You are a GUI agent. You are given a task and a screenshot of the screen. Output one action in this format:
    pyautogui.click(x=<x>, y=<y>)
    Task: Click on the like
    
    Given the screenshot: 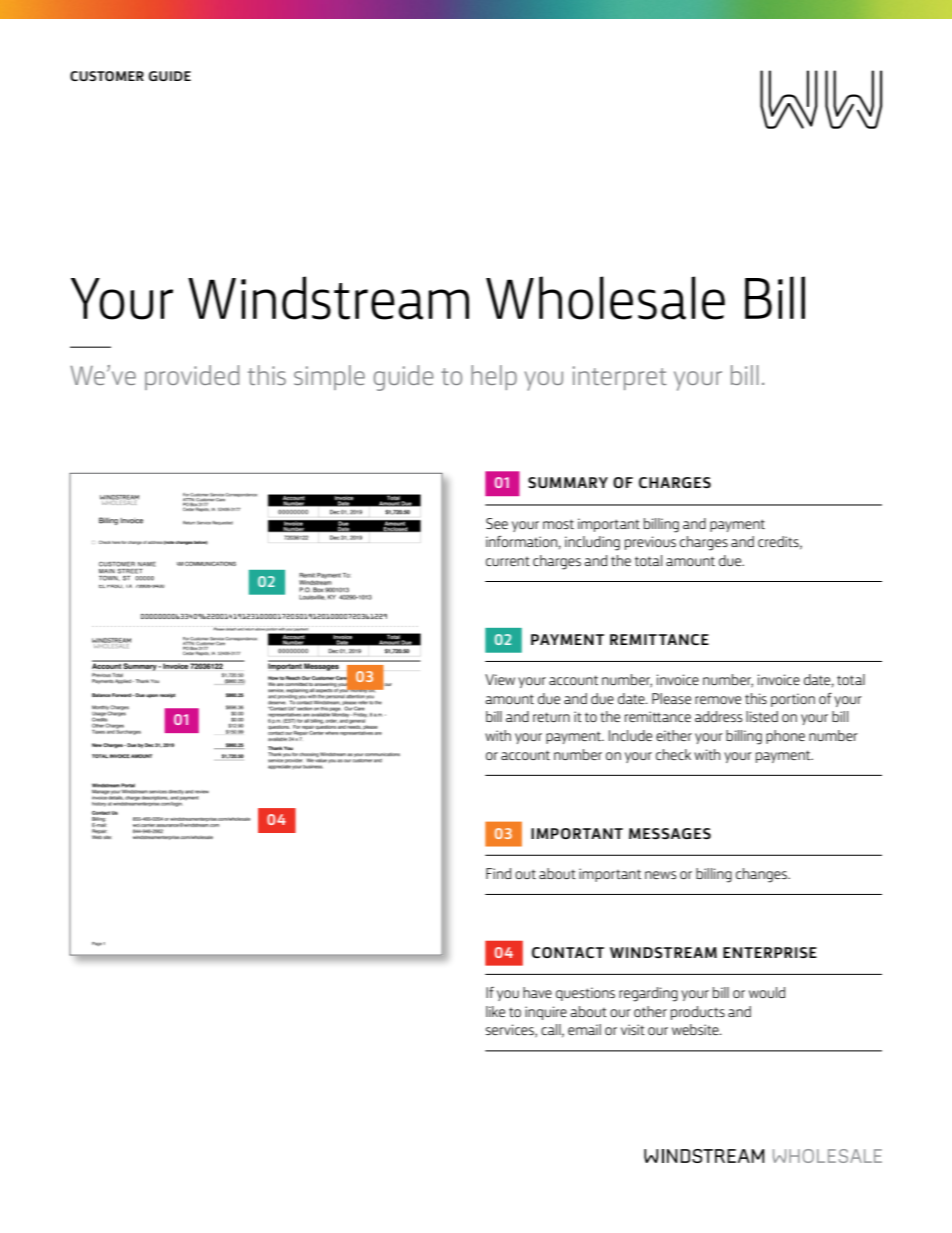 What is the action you would take?
    pyautogui.click(x=495, y=1011)
